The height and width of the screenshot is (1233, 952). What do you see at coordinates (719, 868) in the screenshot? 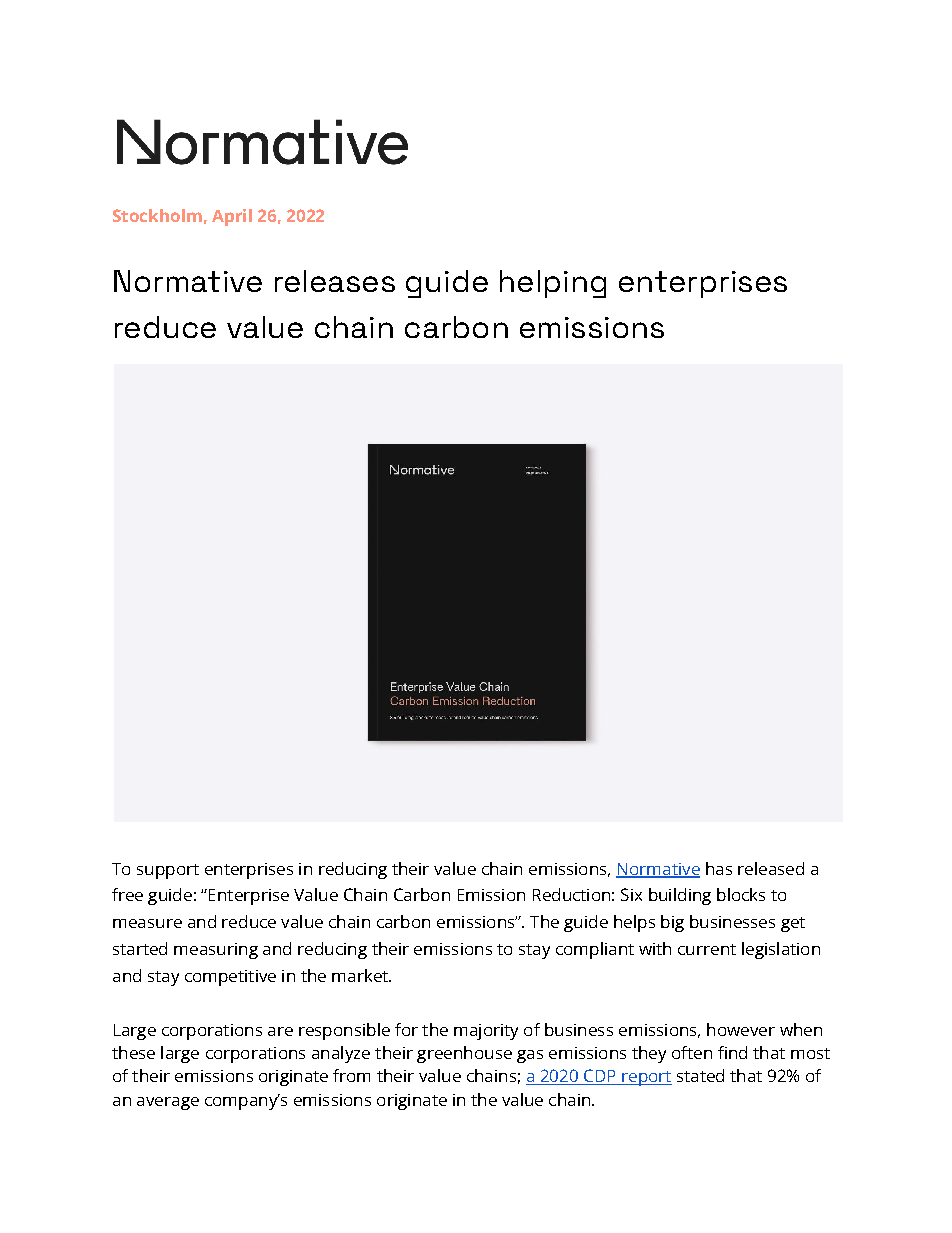
I see `has` at bounding box center [719, 868].
